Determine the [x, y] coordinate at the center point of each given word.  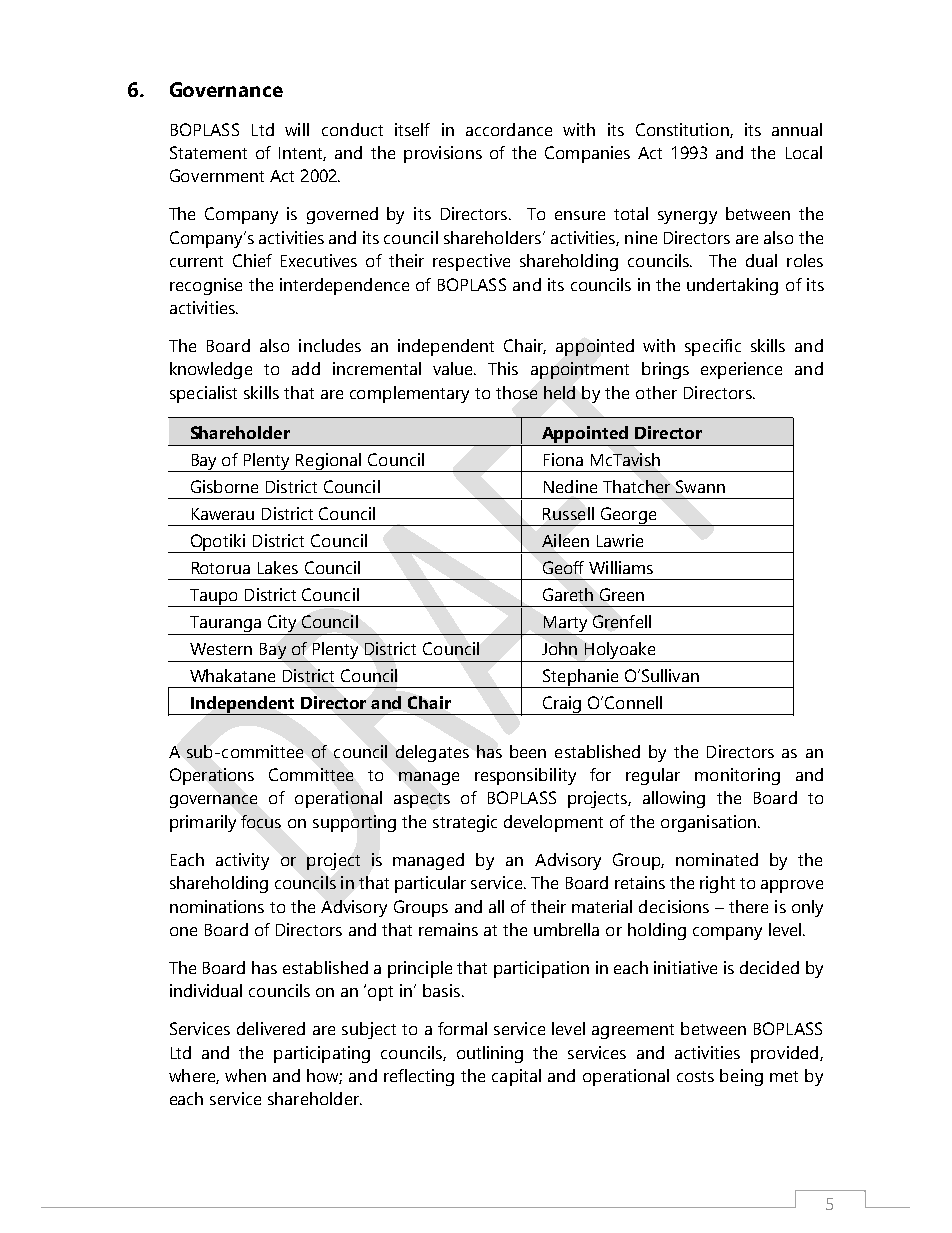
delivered [271, 1028]
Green [622, 594]
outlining [490, 1054]
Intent [302, 154]
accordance [509, 129]
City [282, 623]
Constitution [683, 130]
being [741, 1077]
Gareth [568, 594]
